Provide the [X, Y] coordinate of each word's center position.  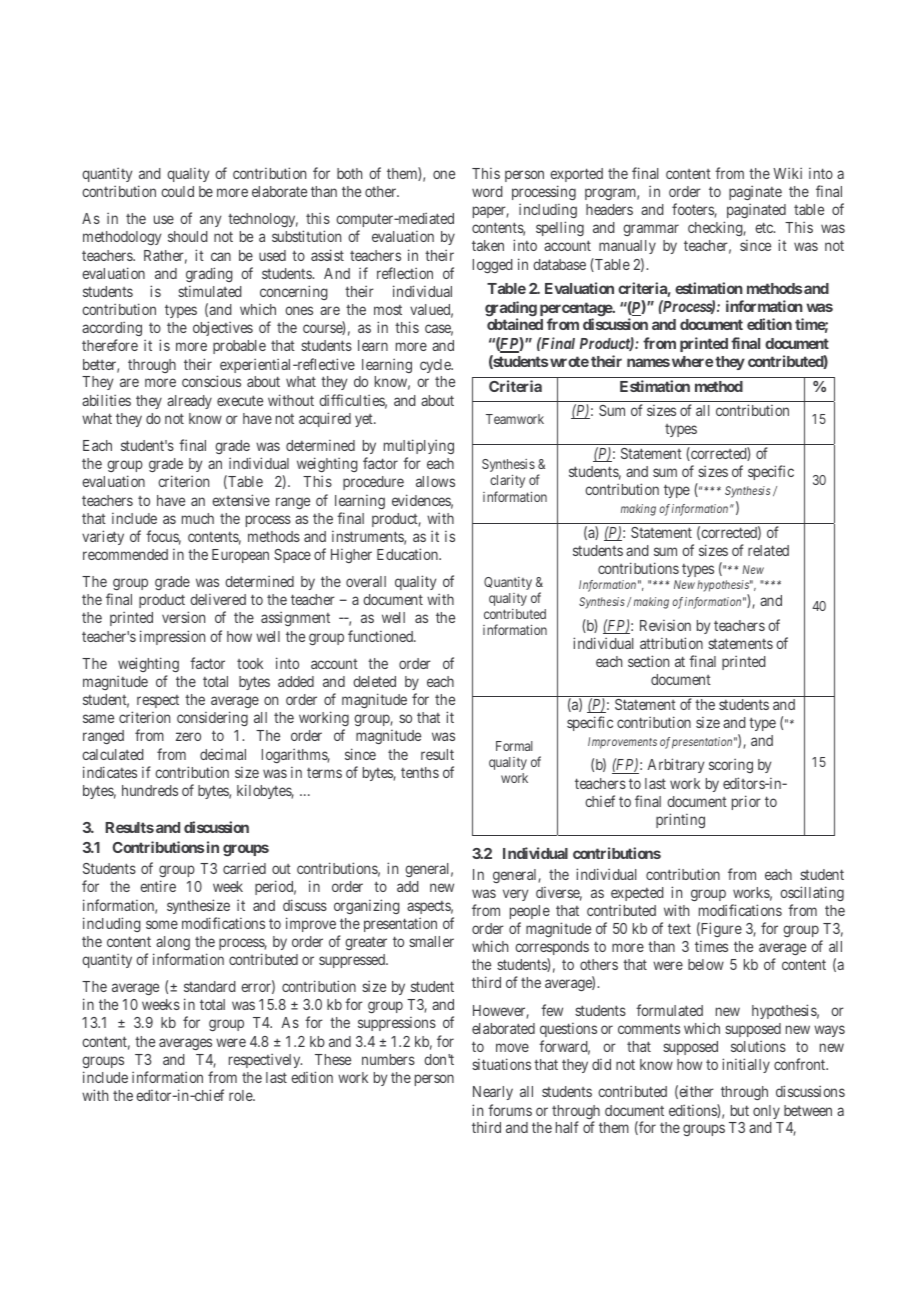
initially [746, 1065]
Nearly [493, 1093]
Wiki [787, 173]
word [487, 191]
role [241, 1095]
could [177, 191]
